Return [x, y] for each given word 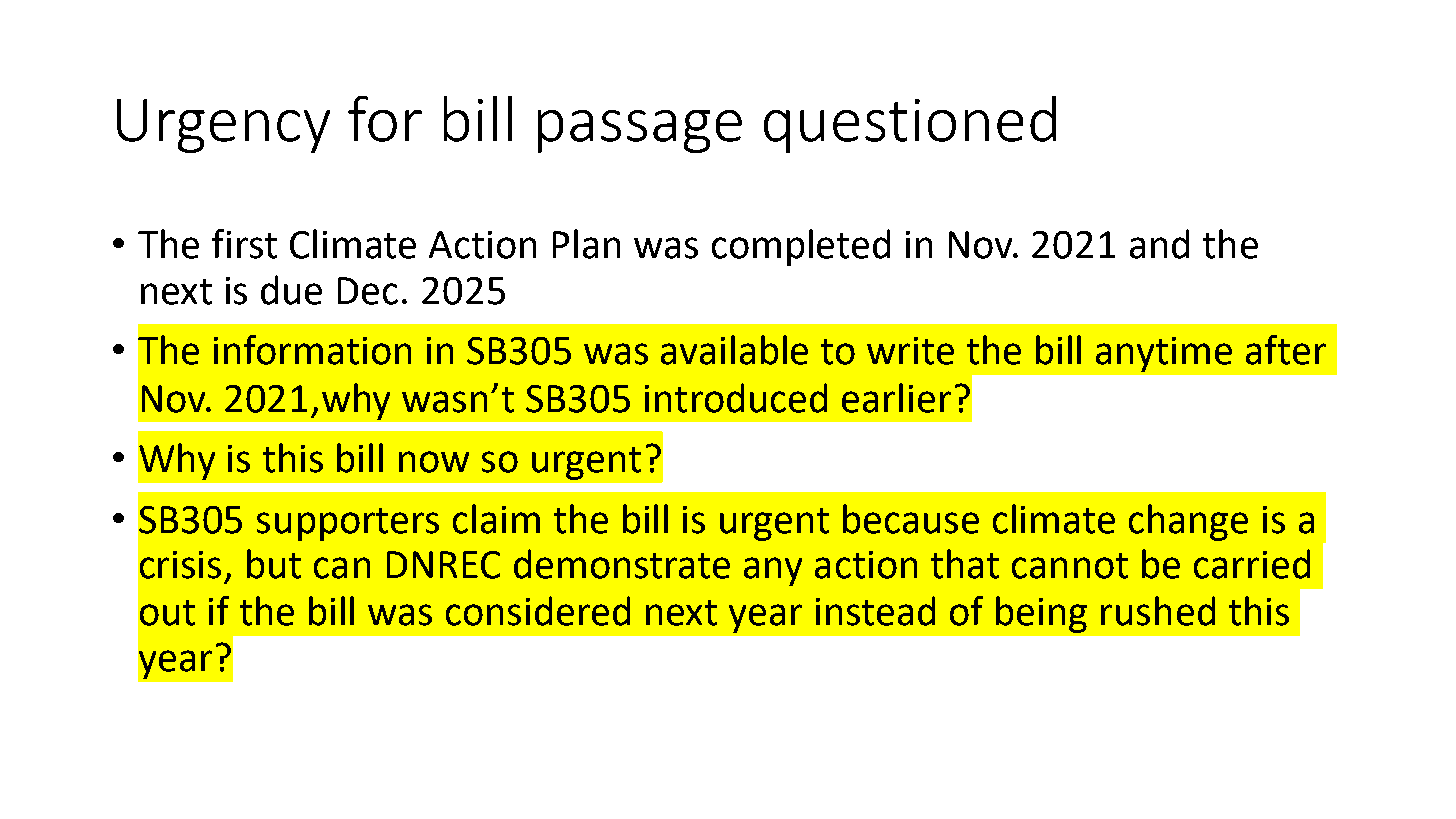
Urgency [223, 126]
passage [640, 131]
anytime [1164, 354]
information [312, 350]
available [734, 350]
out [167, 613]
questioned [910, 124]
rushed [1158, 611]
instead [875, 611]
